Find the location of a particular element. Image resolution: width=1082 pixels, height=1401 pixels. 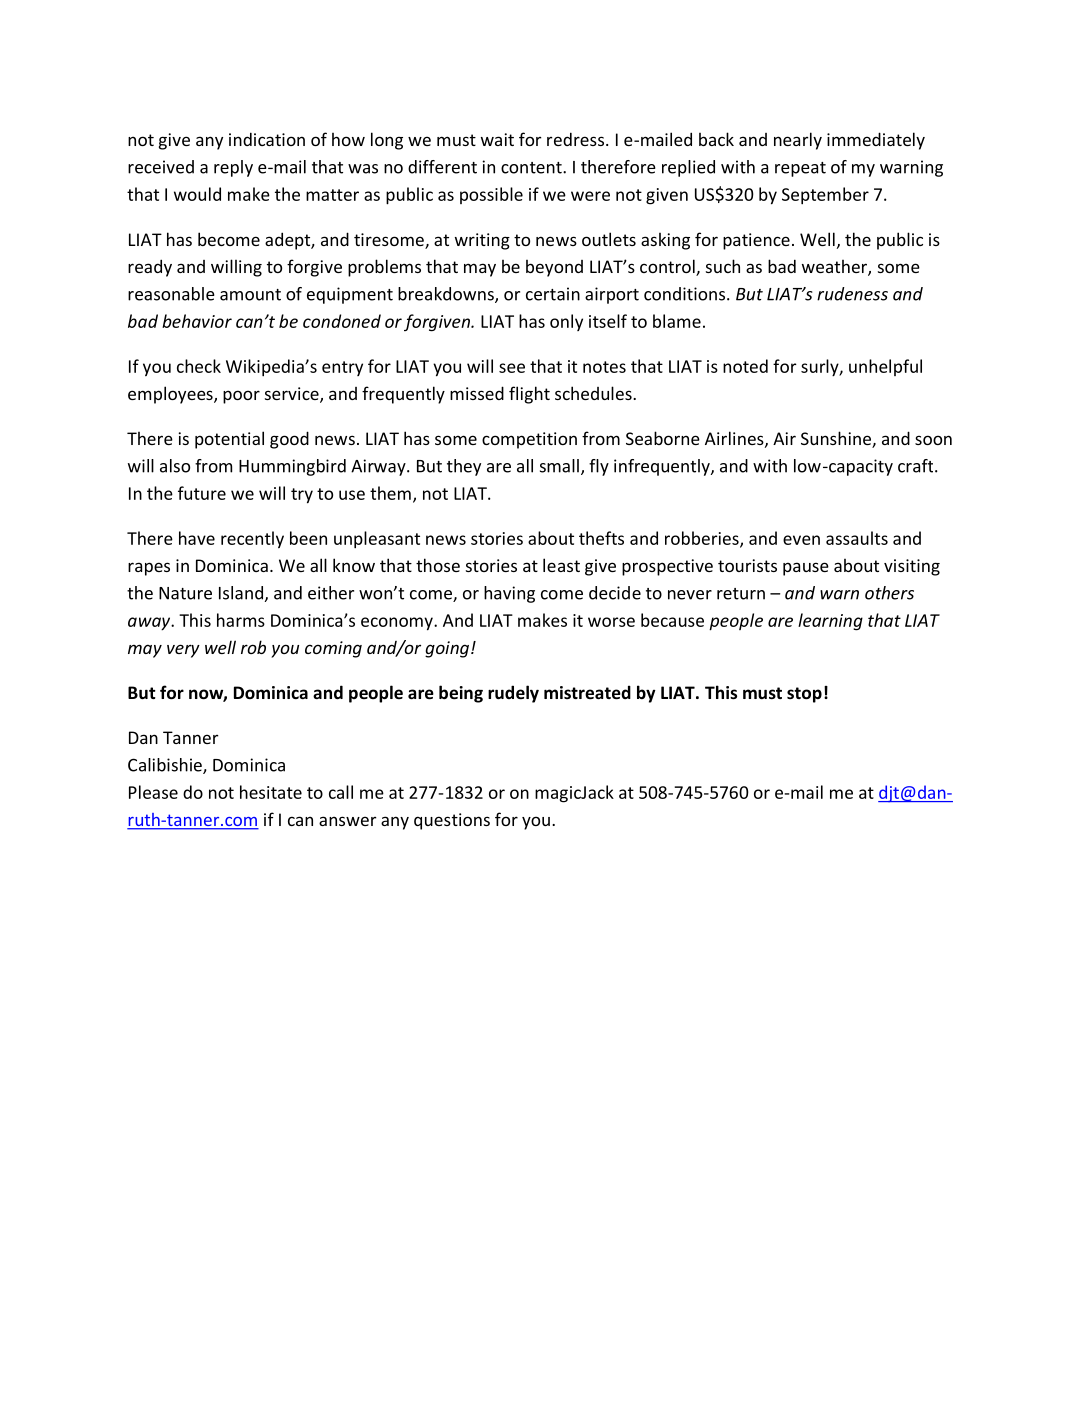

others is located at coordinates (889, 593).
